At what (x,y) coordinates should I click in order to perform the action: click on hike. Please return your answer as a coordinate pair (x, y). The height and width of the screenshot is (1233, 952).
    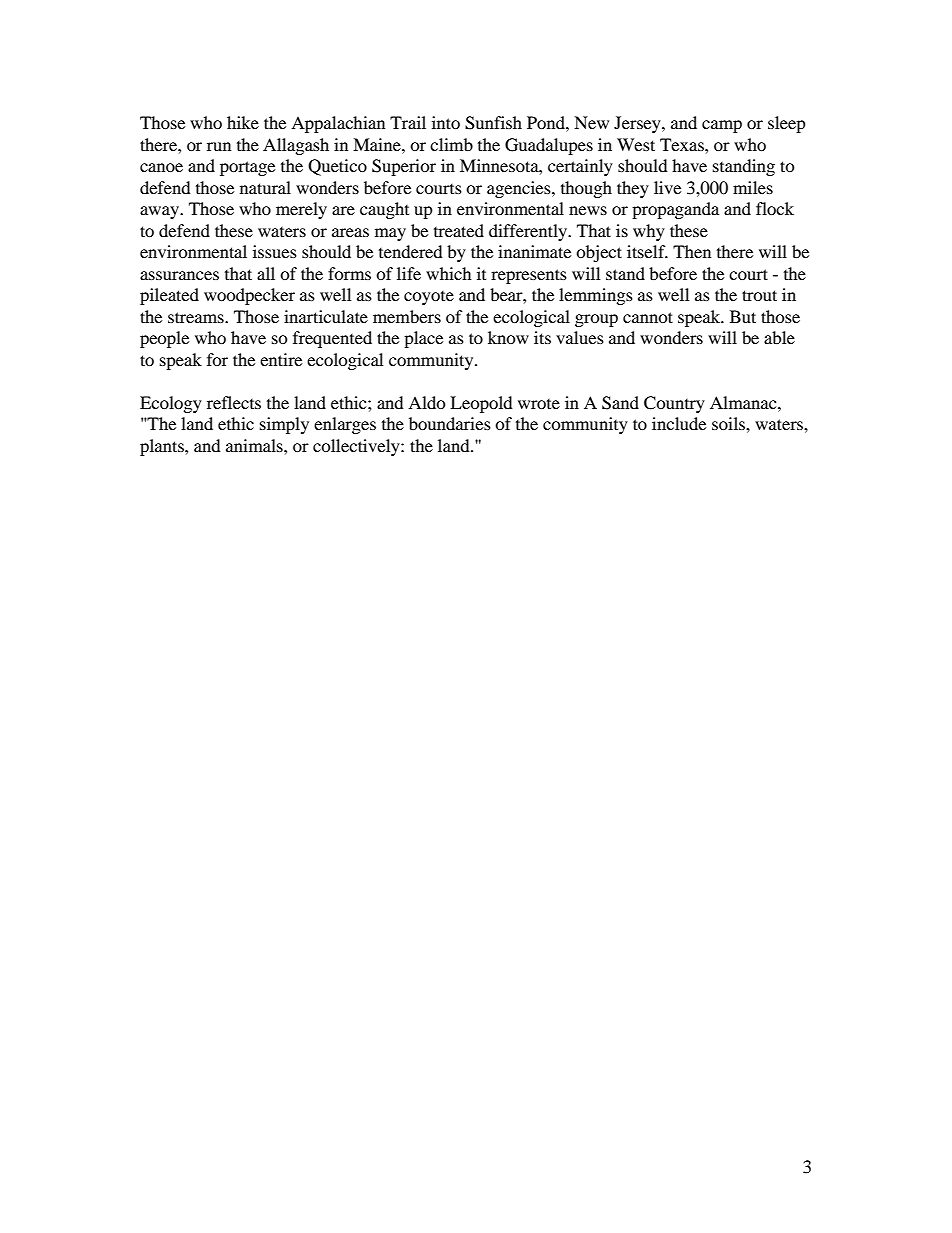
    Looking at the image, I should click on (243, 122).
